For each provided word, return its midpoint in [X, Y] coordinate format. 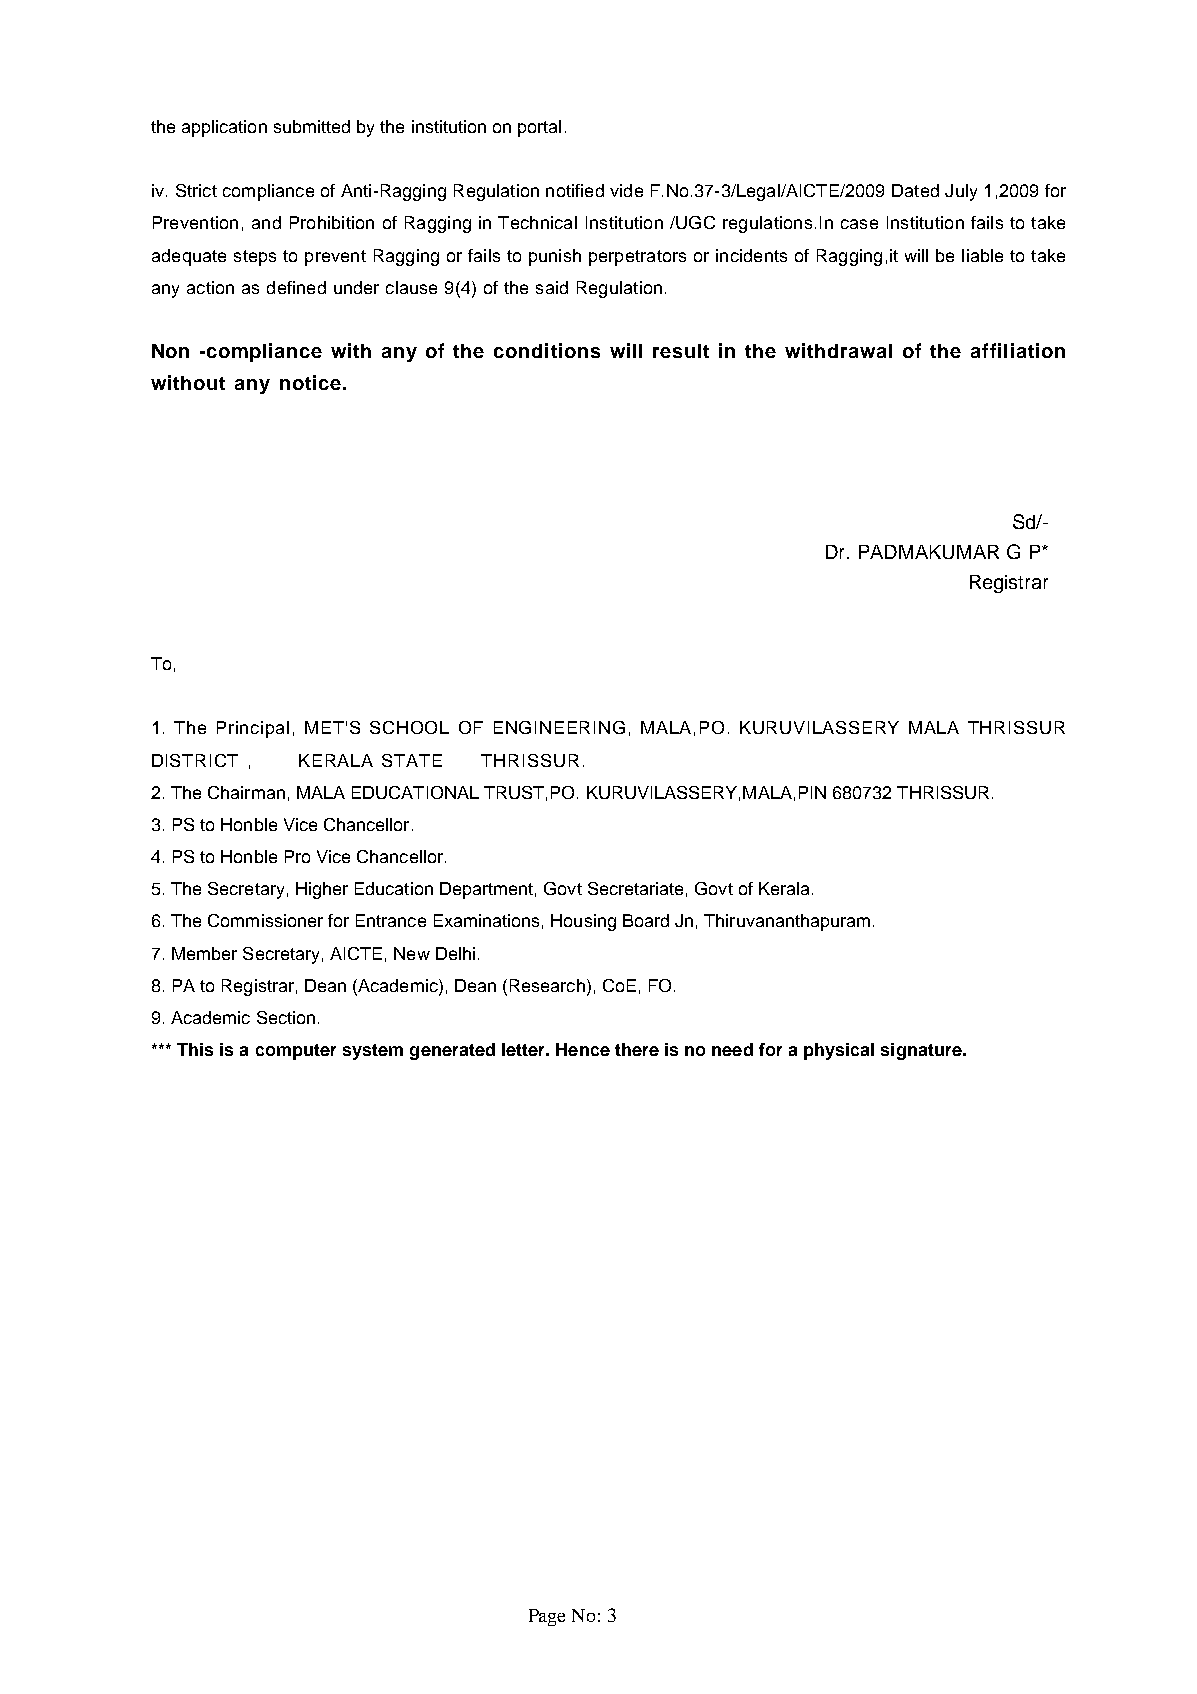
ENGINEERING [559, 727]
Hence [583, 1049]
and [266, 222]
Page [547, 1617]
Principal [253, 729]
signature [922, 1051]
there [637, 1049]
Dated [915, 190]
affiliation [1018, 350]
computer [296, 1052]
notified [575, 190]
